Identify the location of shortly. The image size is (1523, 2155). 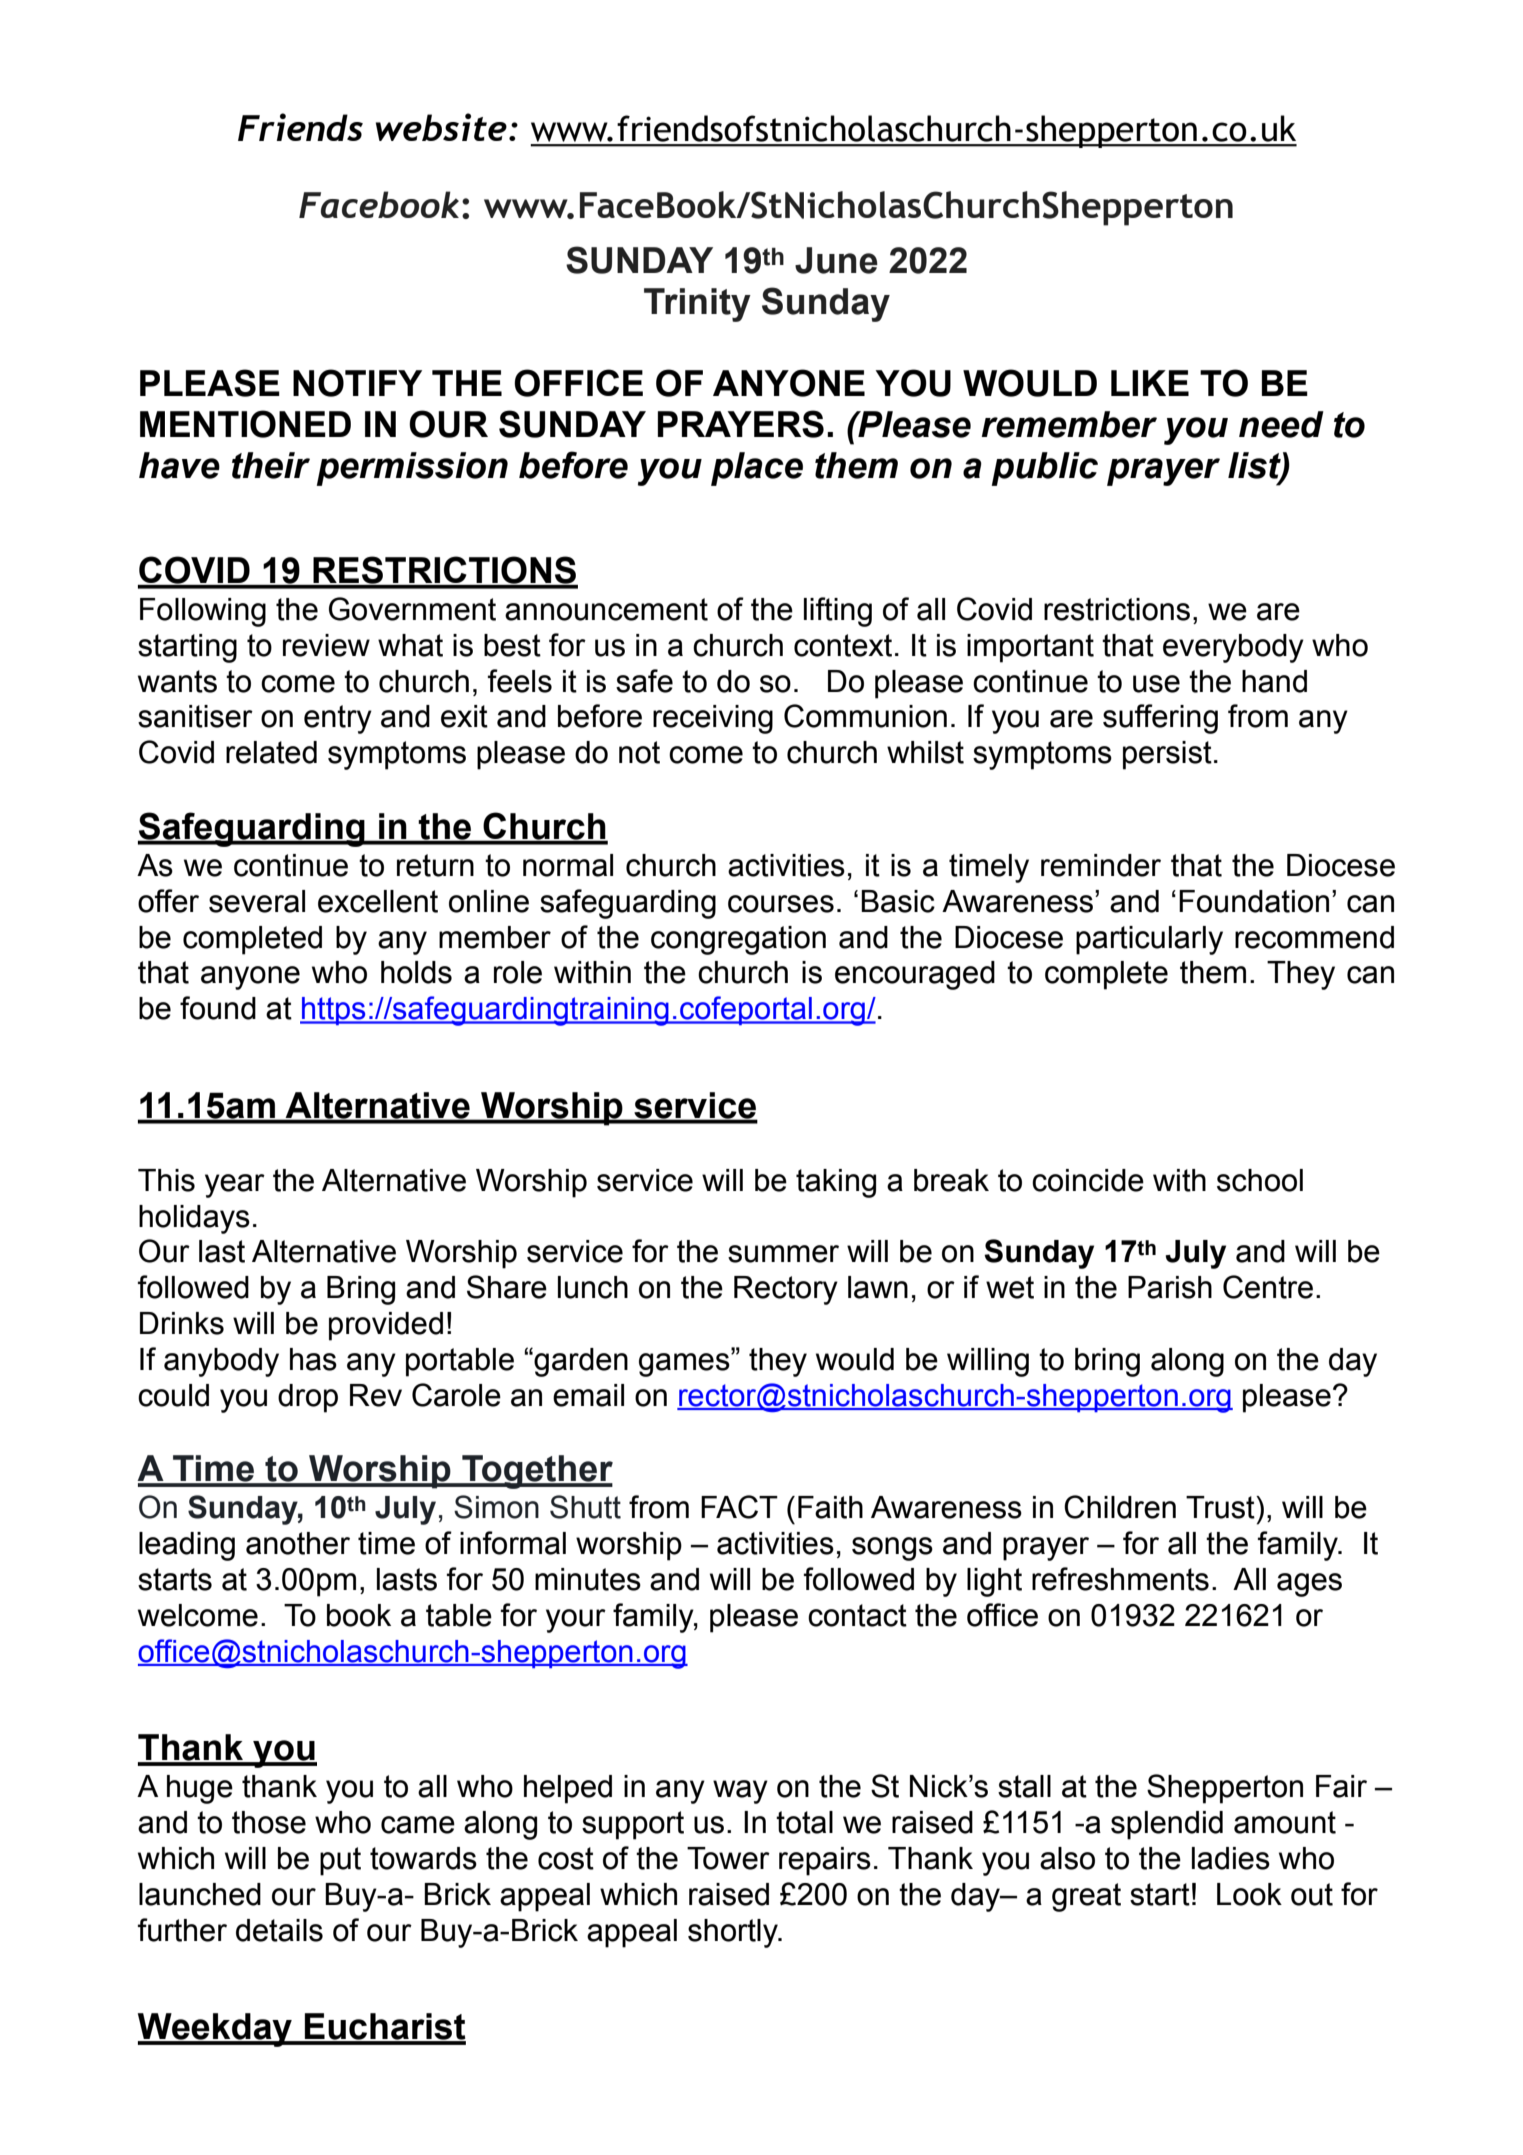
(734, 1933).
